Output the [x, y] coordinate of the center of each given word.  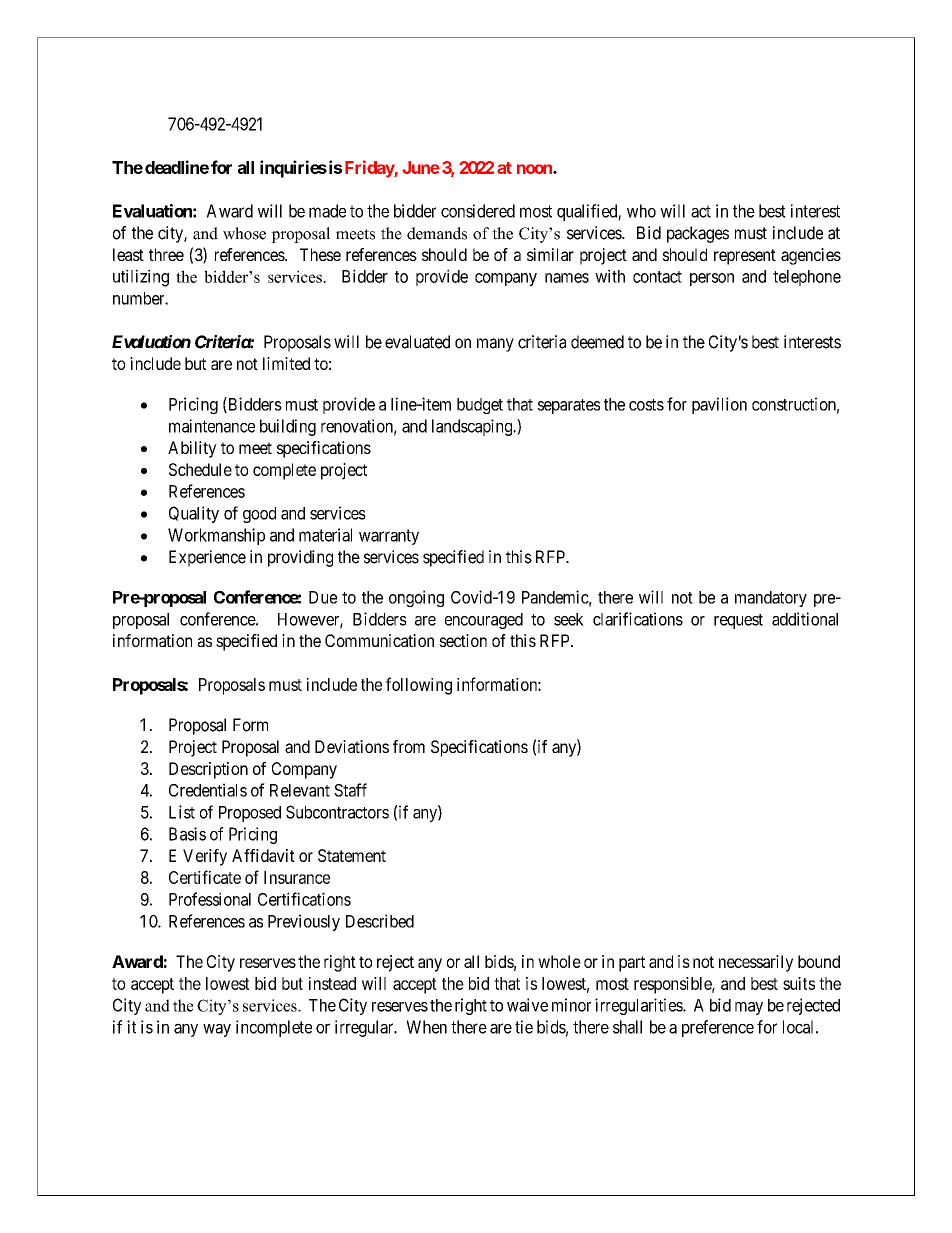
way [217, 1030]
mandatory [771, 599]
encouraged [484, 621]
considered [478, 211]
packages [698, 234]
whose [244, 233]
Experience [207, 558]
